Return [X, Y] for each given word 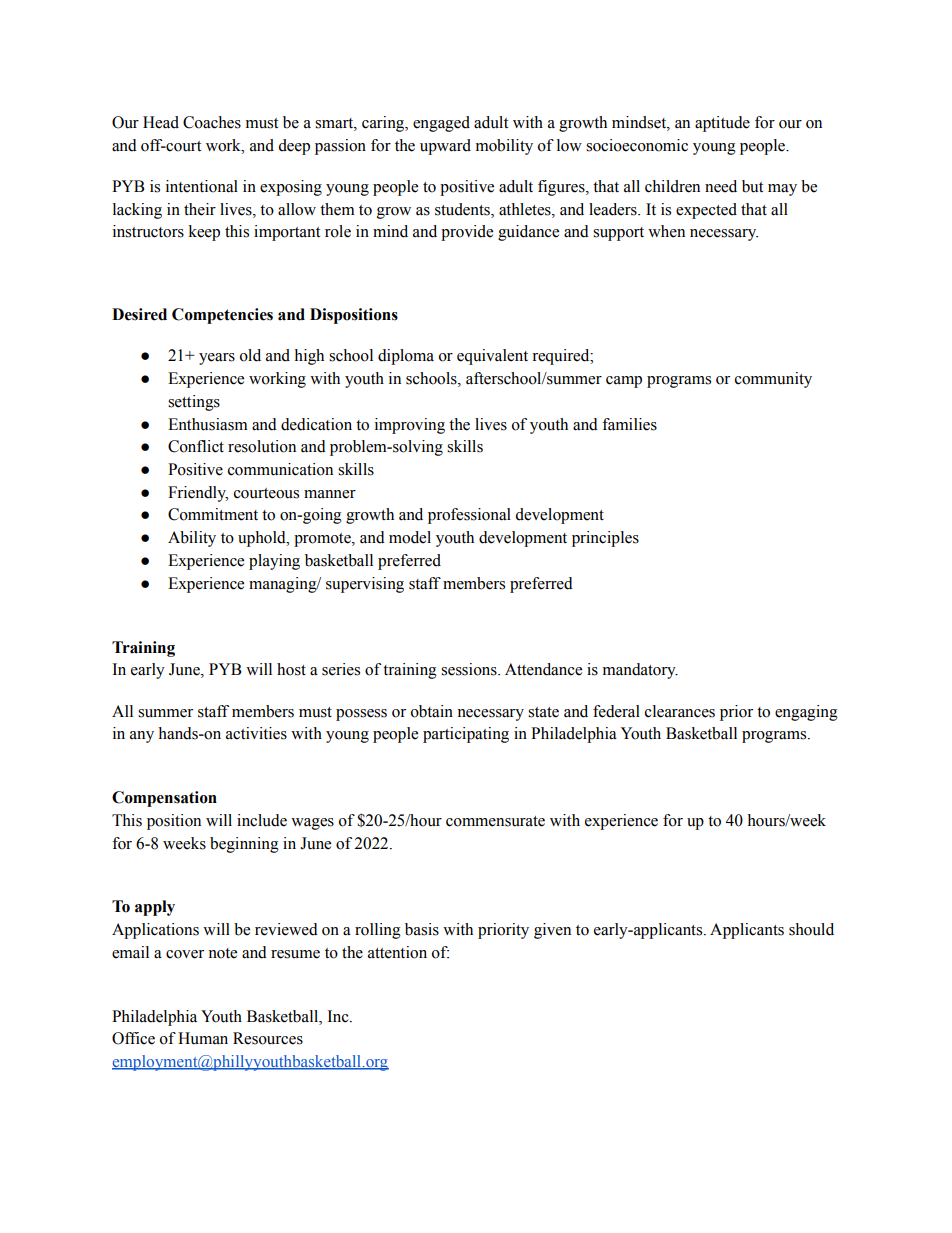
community [773, 380]
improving [410, 426]
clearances [680, 711]
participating [466, 735]
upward [445, 147]
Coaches [212, 122]
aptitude [722, 124]
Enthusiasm [208, 424]
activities [256, 733]
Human [203, 1038]
